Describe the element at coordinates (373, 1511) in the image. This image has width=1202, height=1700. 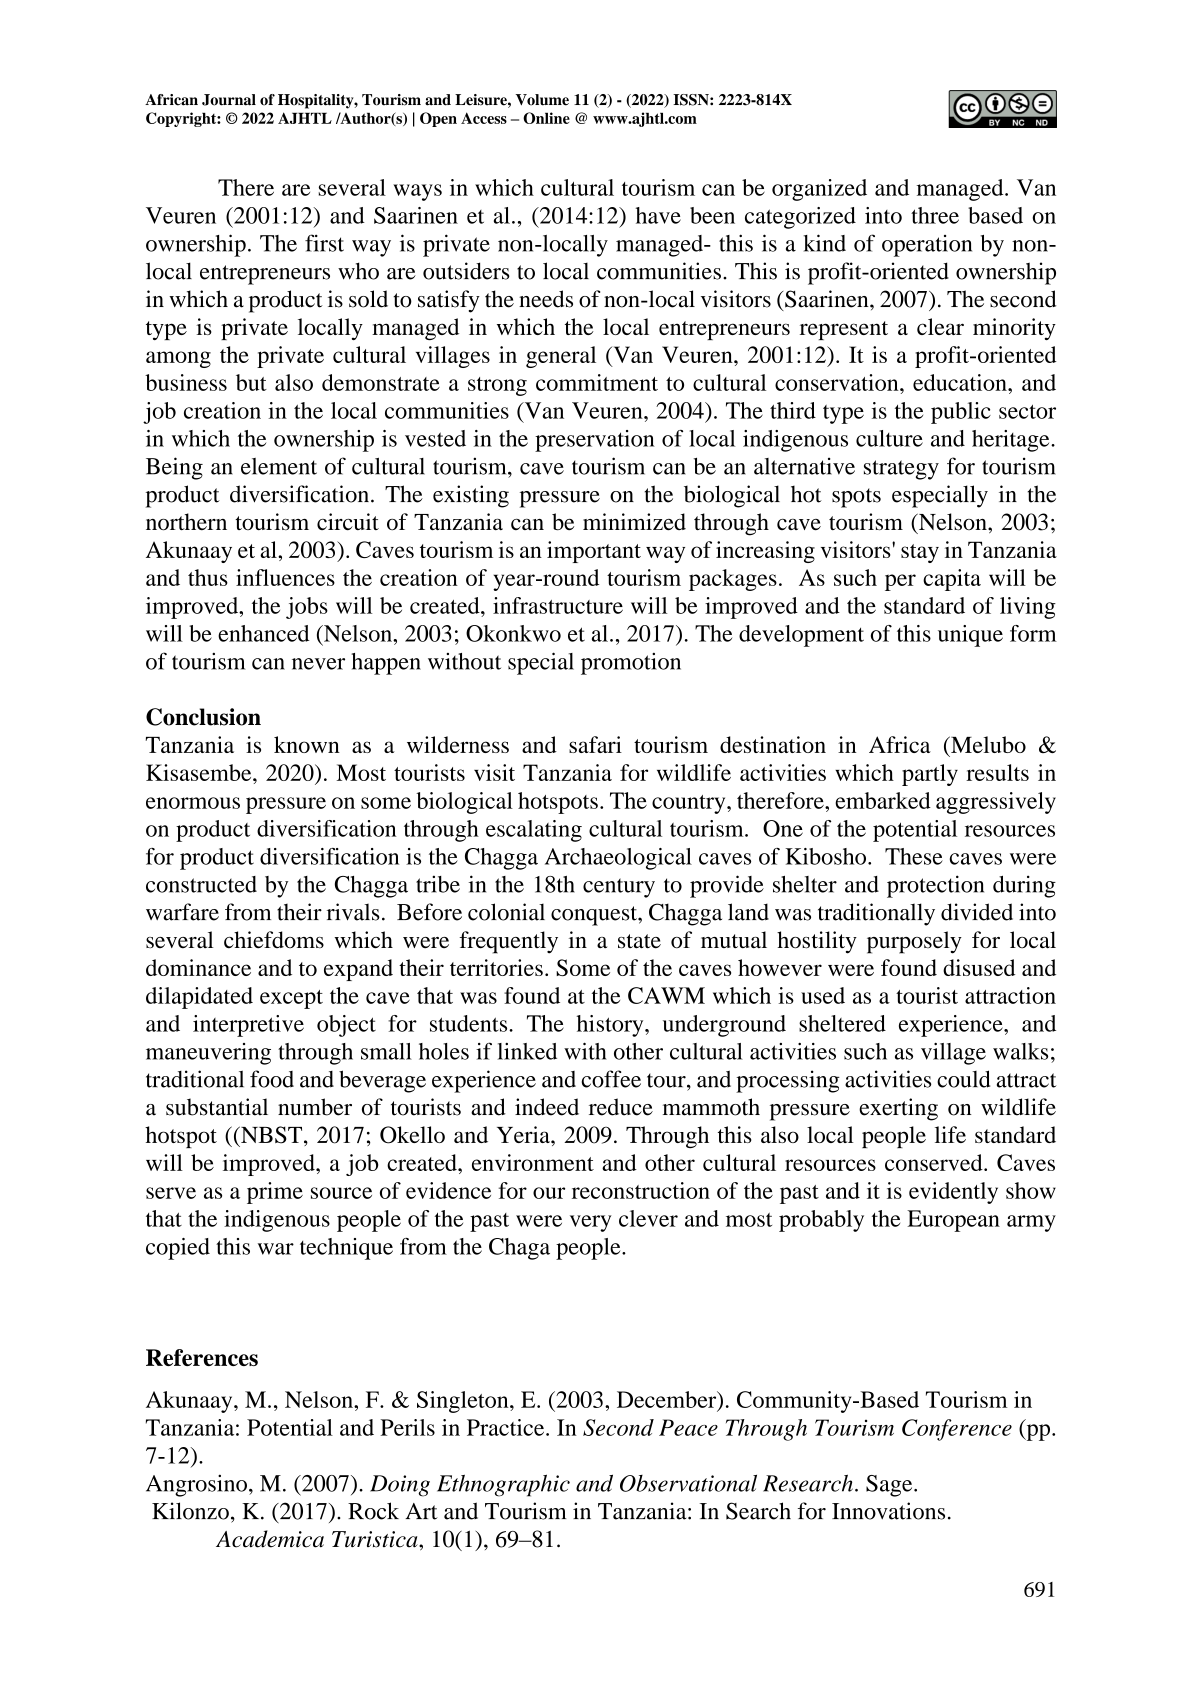
I see `Rock` at that location.
